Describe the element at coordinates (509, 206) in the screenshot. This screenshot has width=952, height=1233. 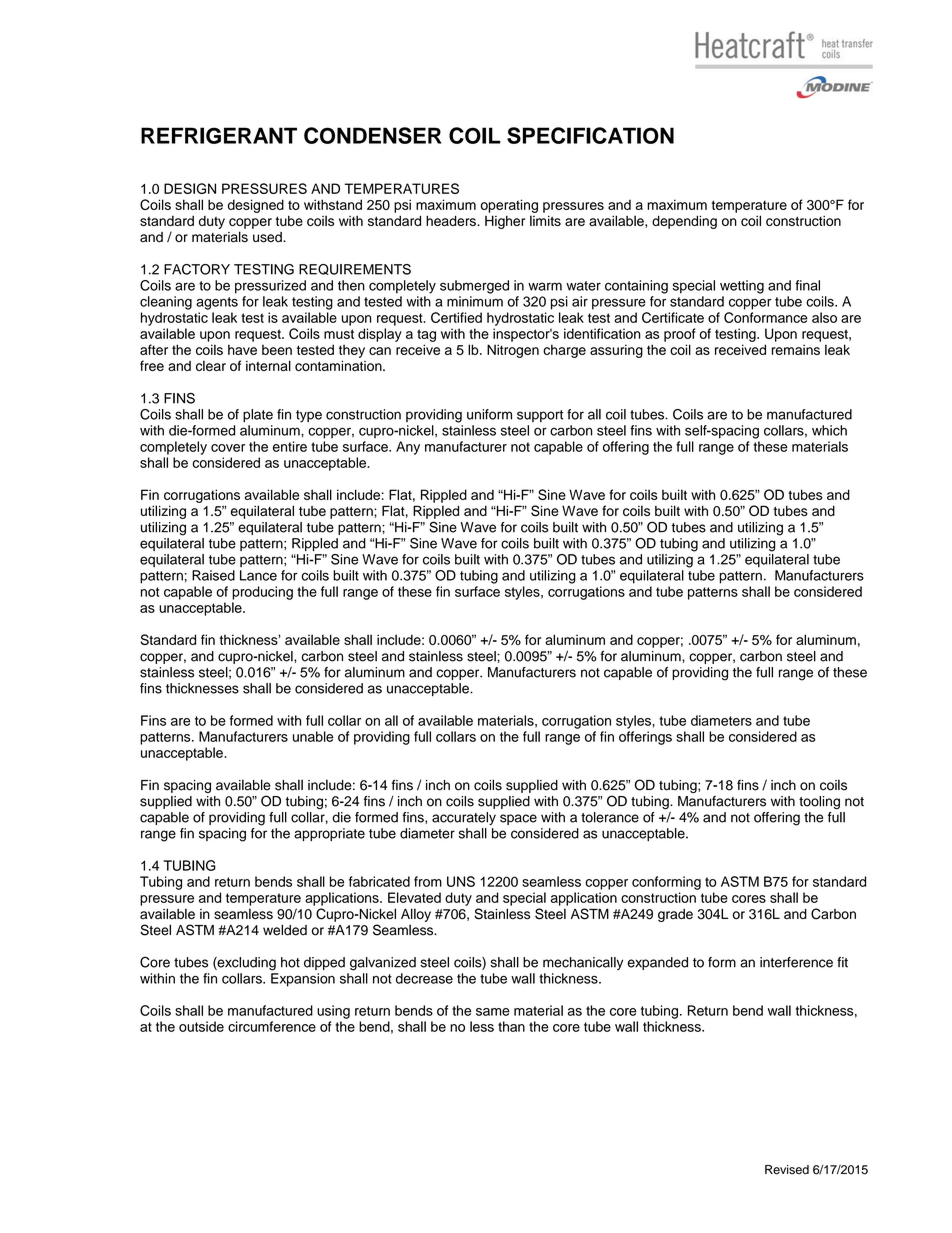
I see `operating` at that location.
